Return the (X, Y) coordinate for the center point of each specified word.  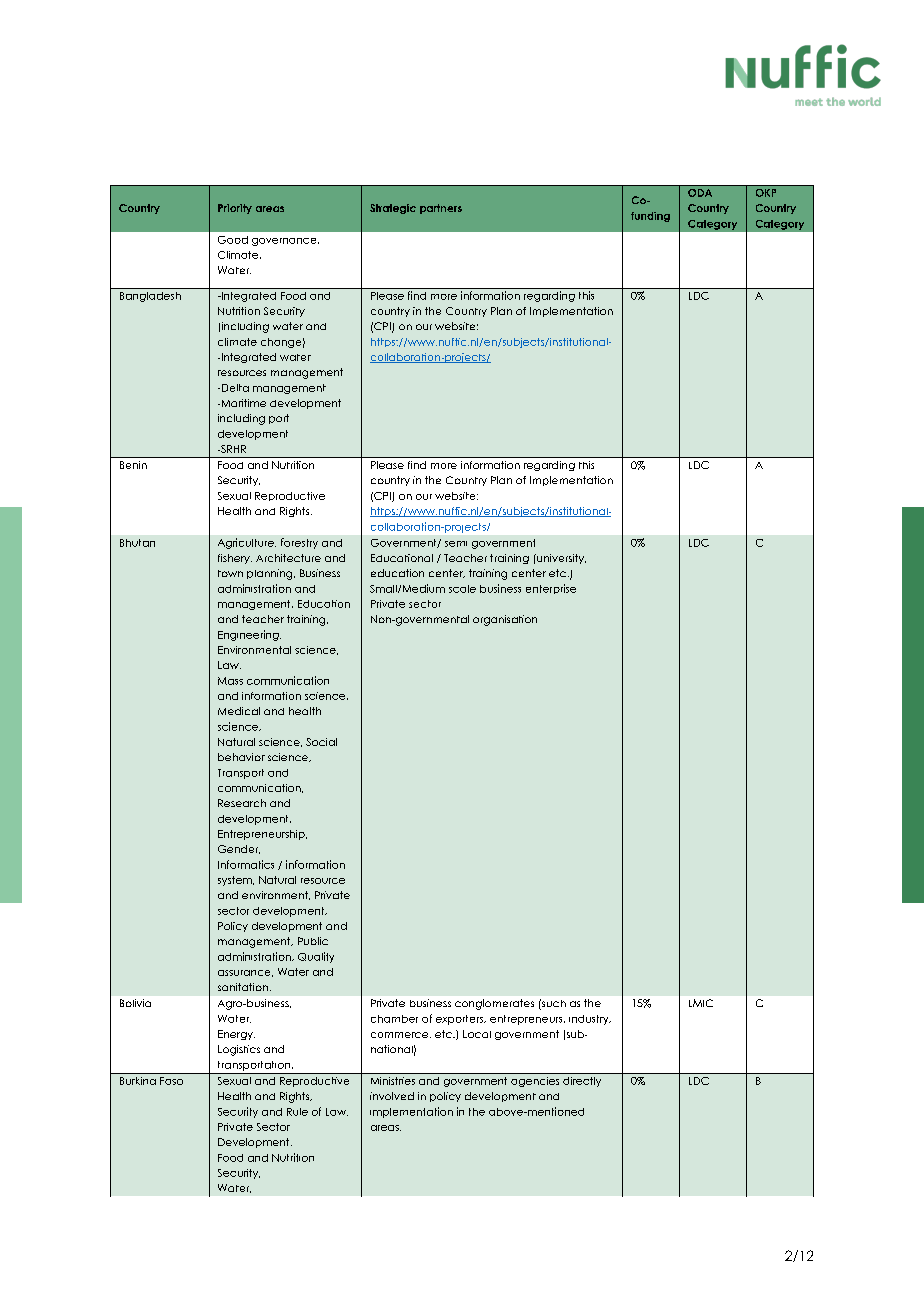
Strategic (393, 209)
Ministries (393, 1081)
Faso (171, 1081)
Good (233, 240)
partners (441, 209)
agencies (535, 1082)
